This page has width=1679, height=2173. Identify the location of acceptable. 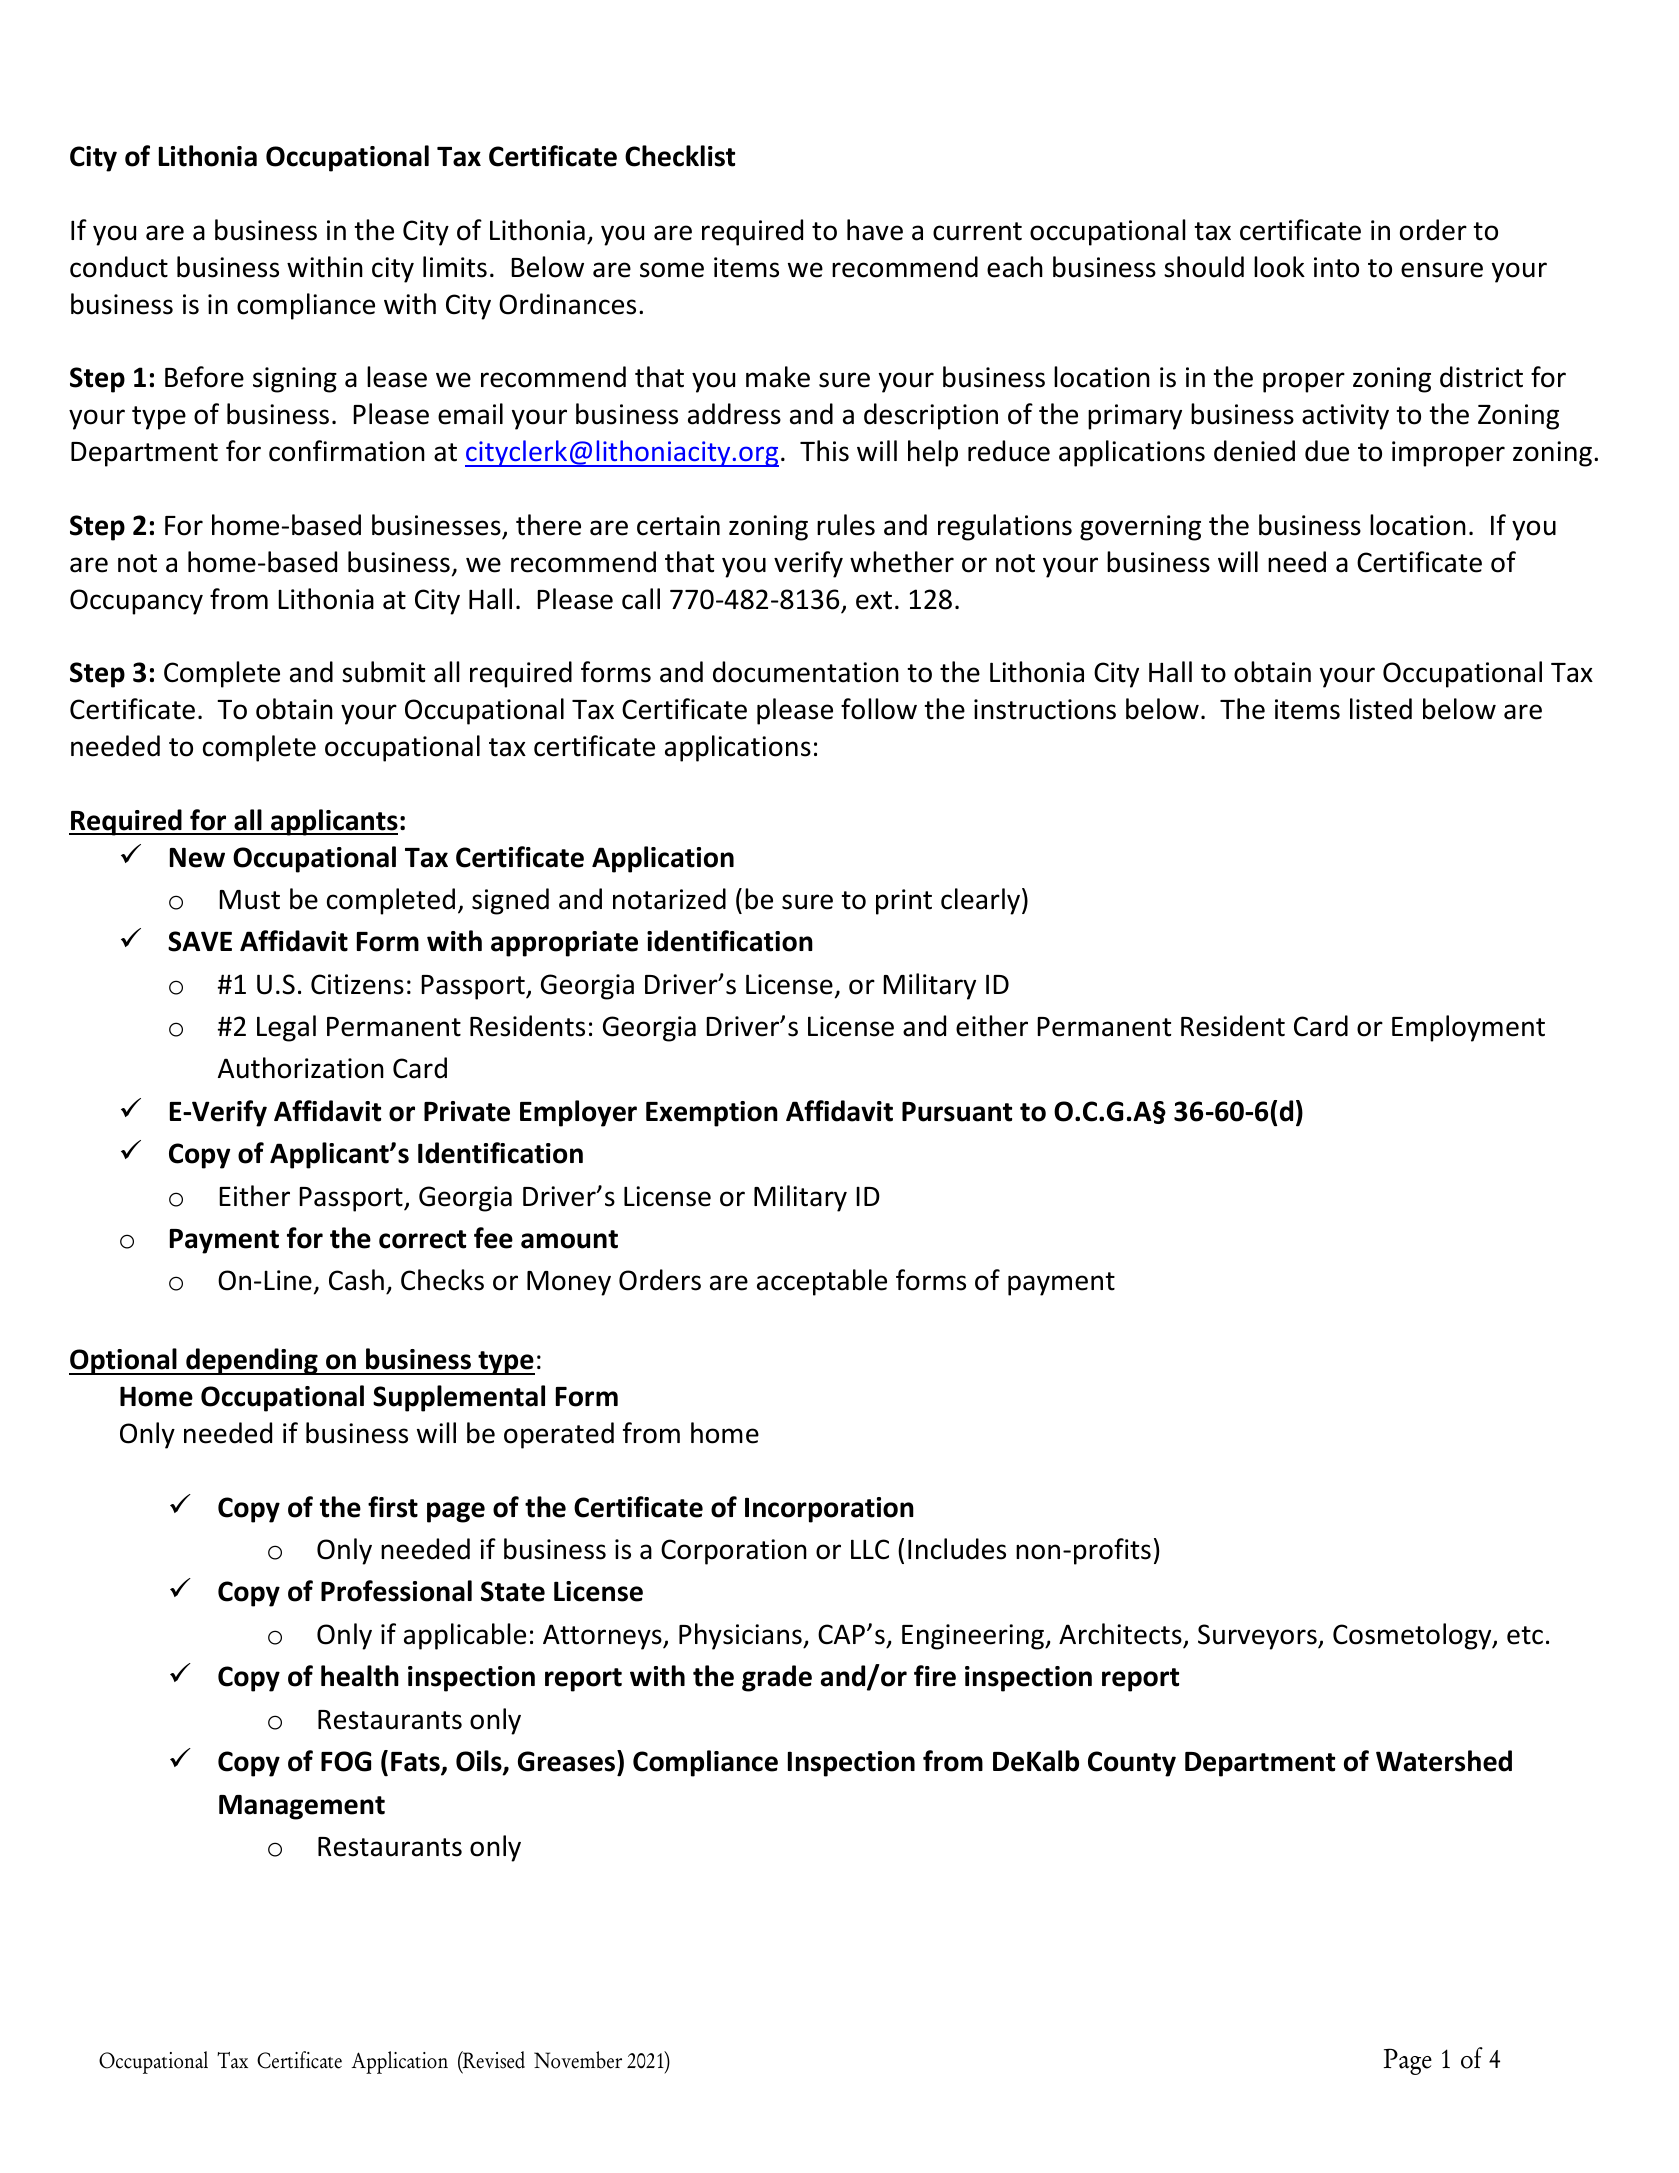
(822, 1282).
